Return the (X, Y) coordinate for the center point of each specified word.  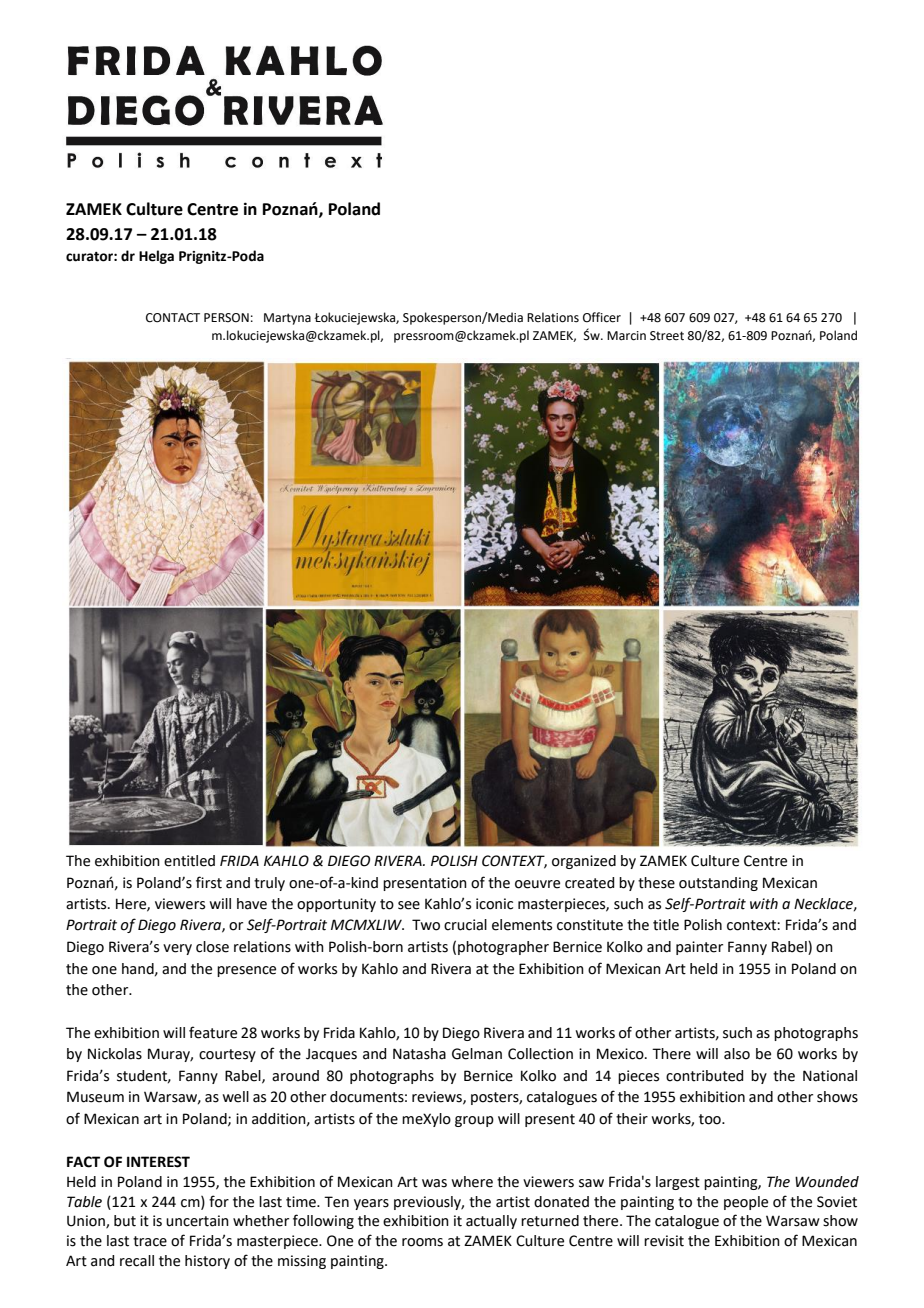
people (746, 1203)
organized (584, 862)
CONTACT (173, 318)
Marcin (626, 336)
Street (667, 336)
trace (150, 1241)
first (209, 882)
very (177, 949)
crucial (465, 925)
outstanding (718, 884)
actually (491, 1222)
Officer (602, 317)
